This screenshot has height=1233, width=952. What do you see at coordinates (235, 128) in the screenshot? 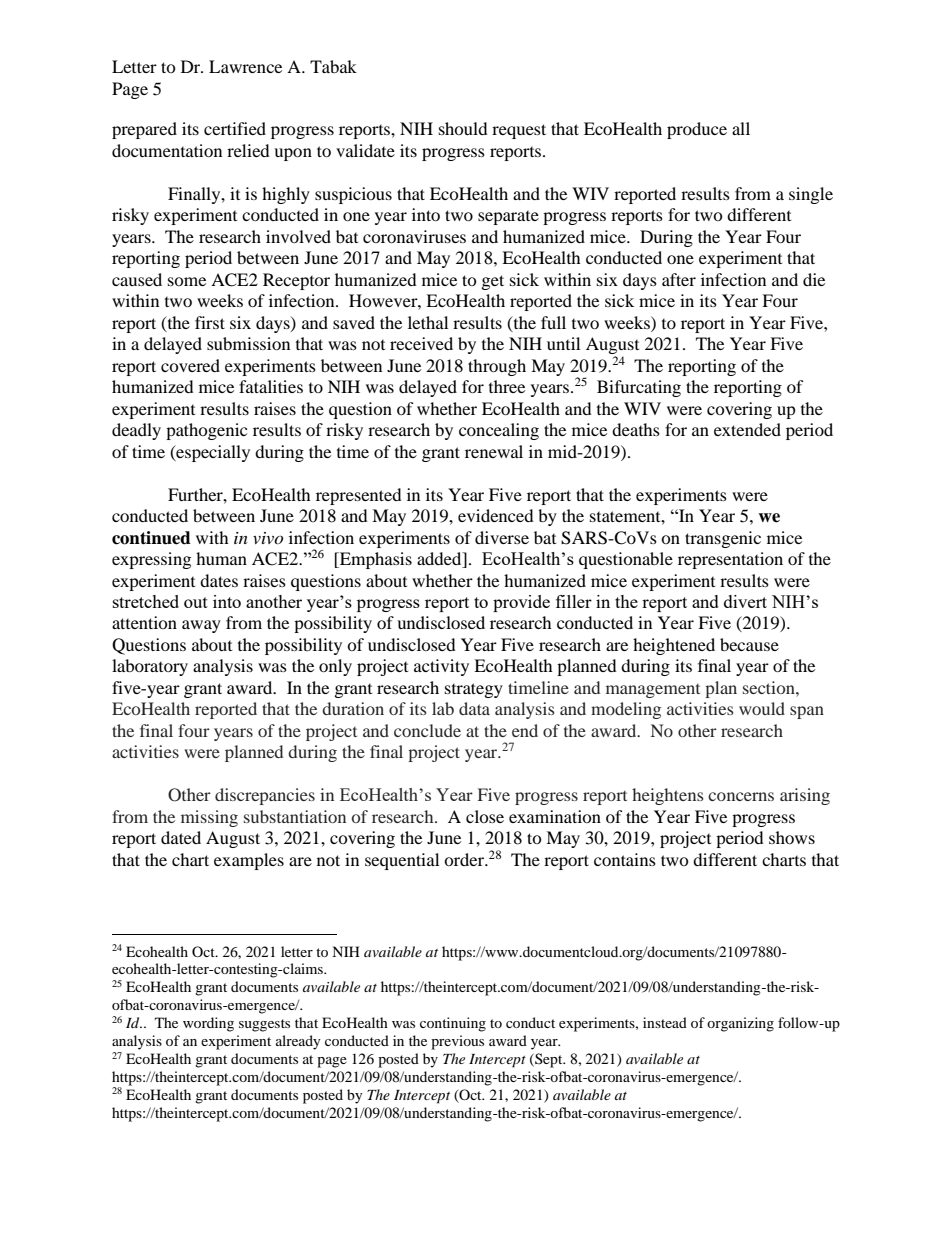
I see `certified` at bounding box center [235, 128].
